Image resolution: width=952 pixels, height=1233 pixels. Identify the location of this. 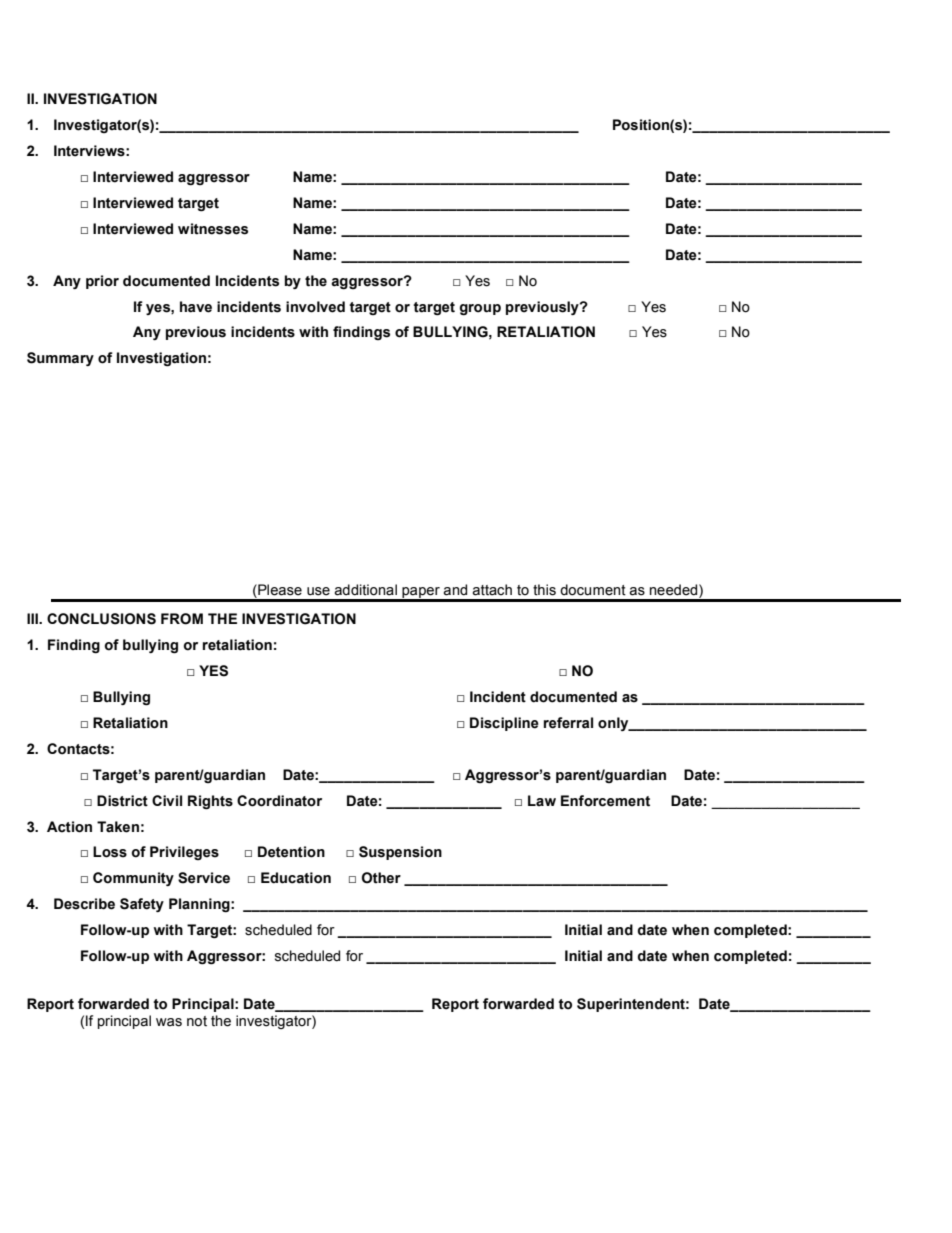
(544, 590).
